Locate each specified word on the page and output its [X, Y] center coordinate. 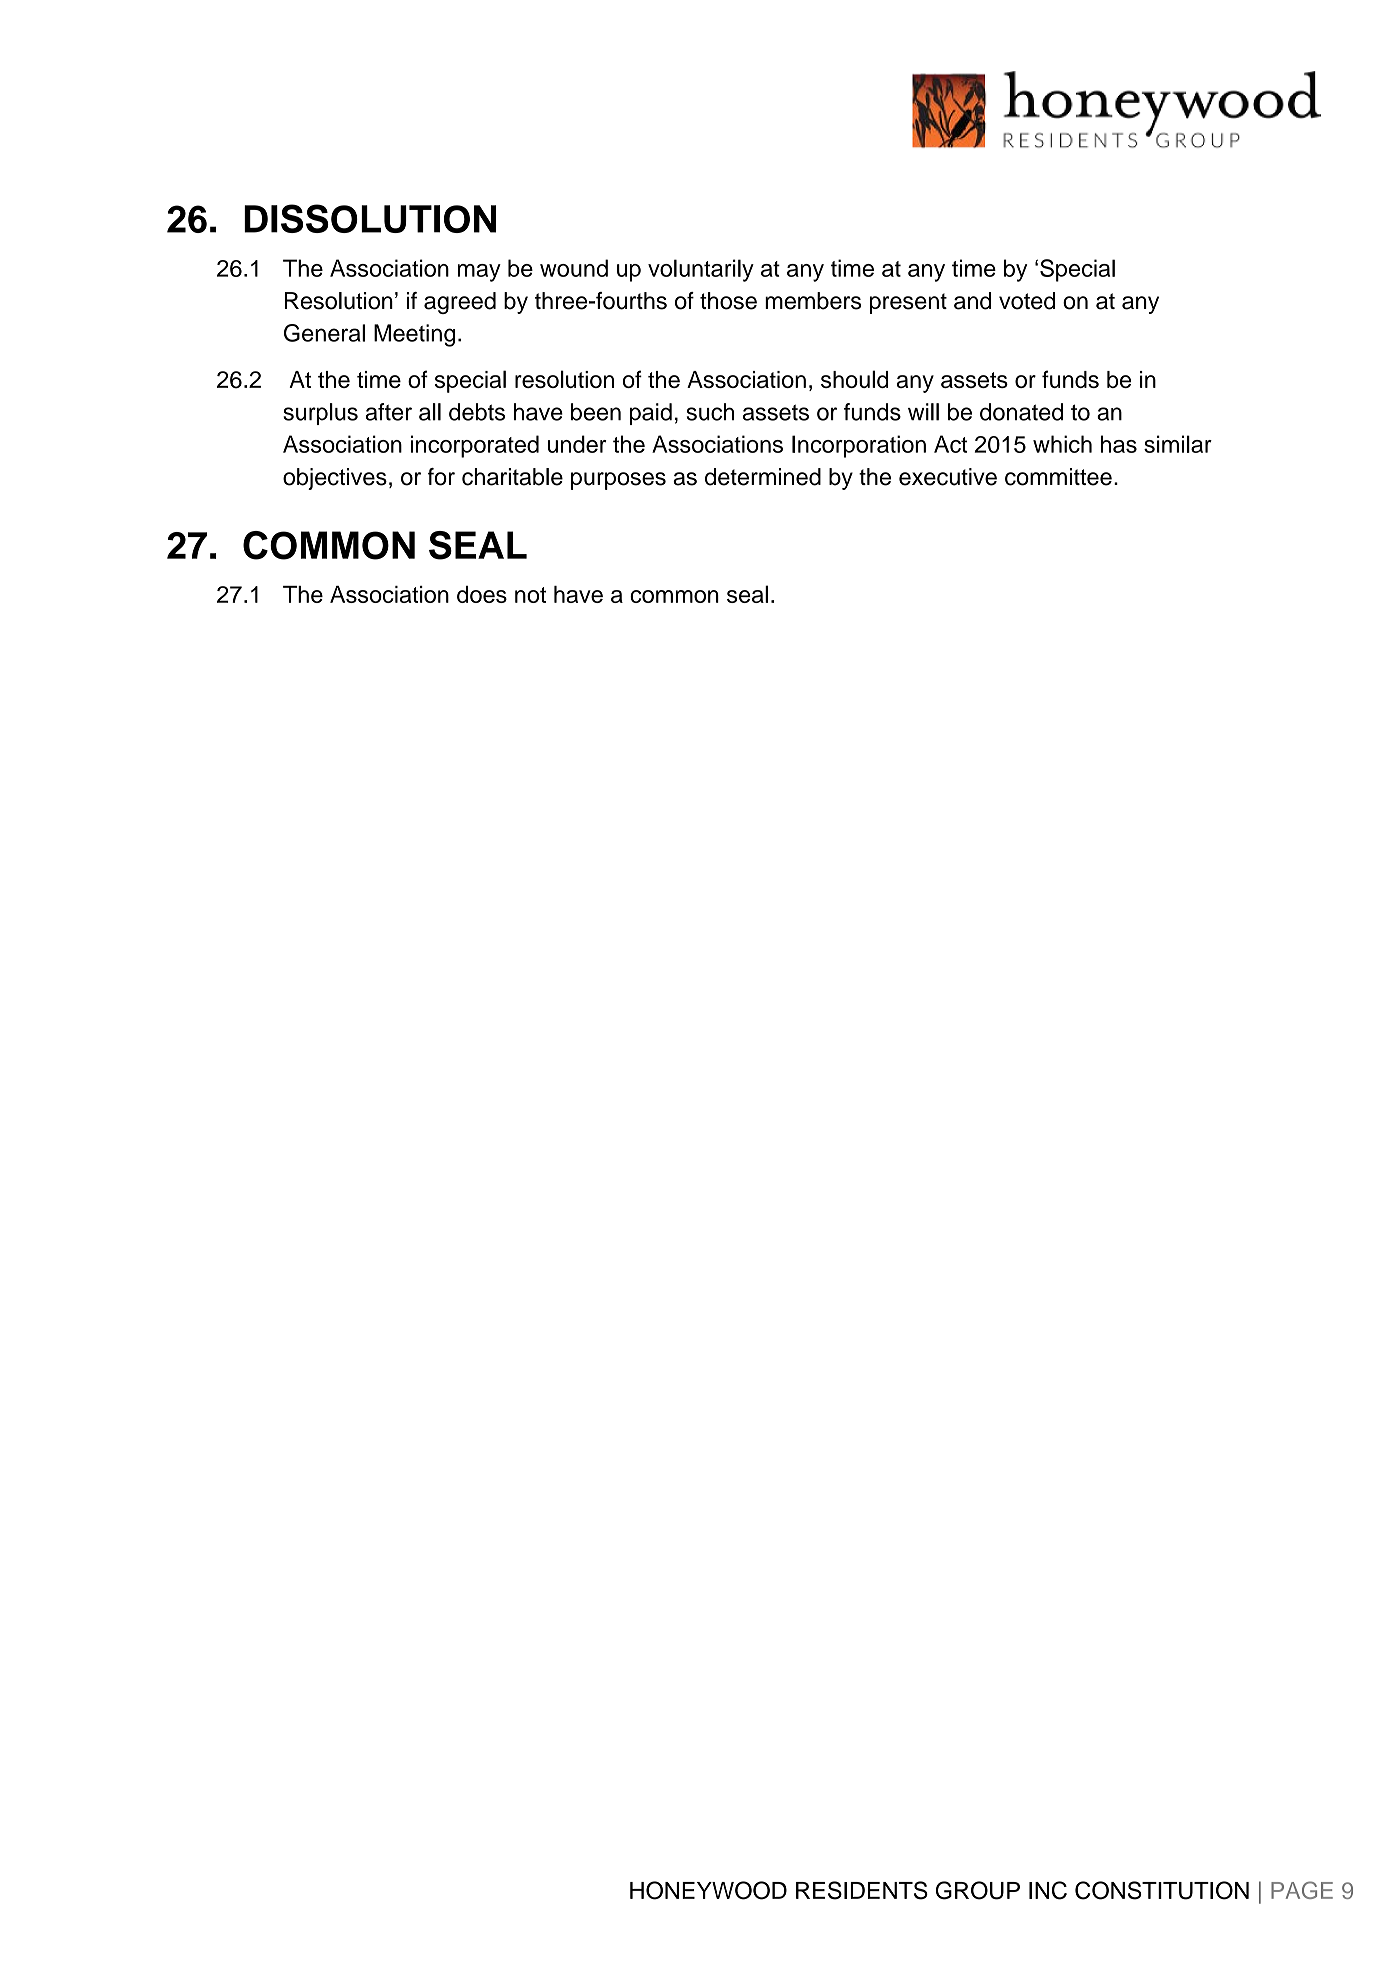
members [813, 301]
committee [1058, 477]
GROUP [978, 1890]
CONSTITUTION [1162, 1890]
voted [1027, 301]
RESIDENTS [862, 1890]
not [530, 595]
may [479, 273]
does [482, 594]
